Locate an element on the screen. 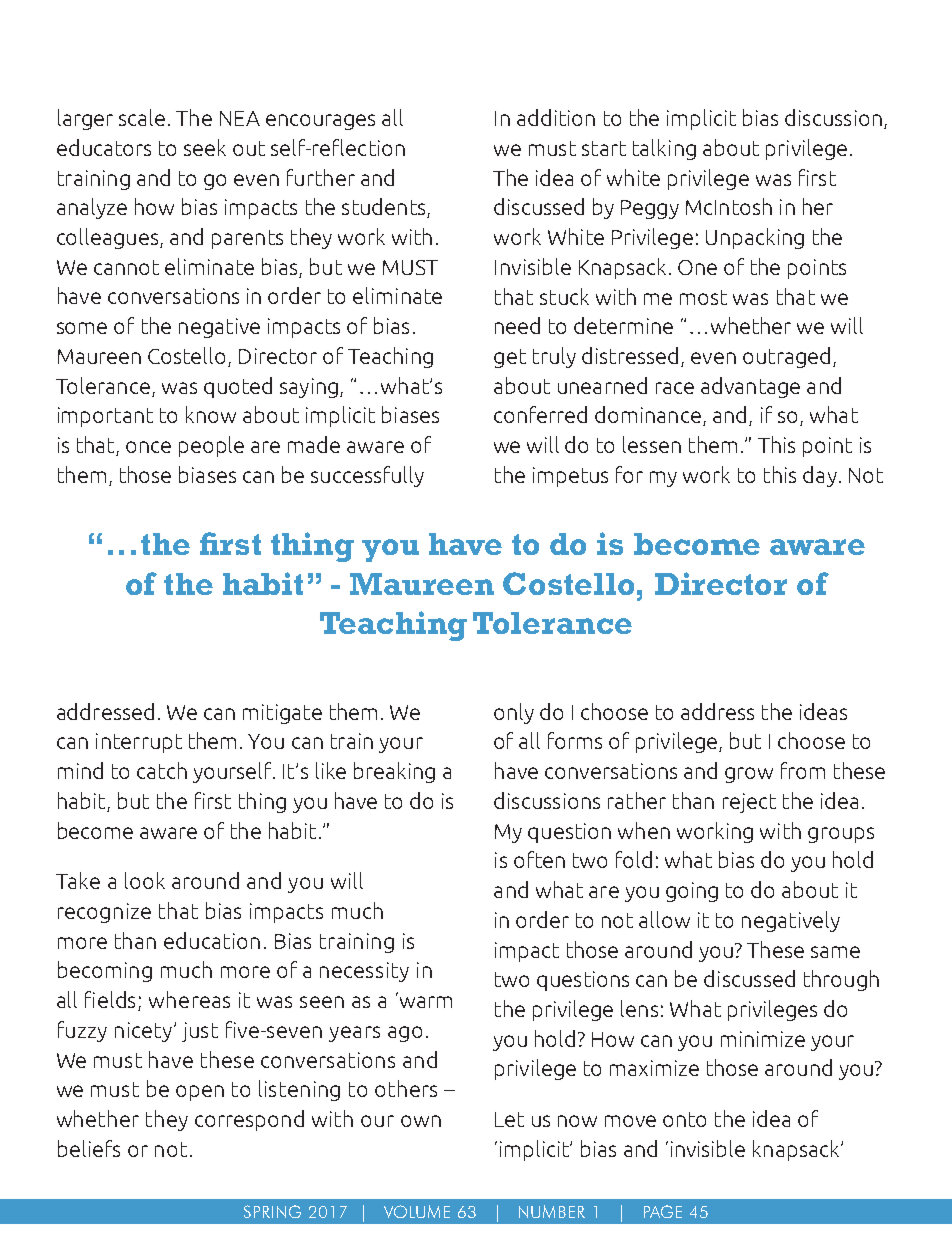 The width and height of the screenshot is (952, 1233). reject is located at coordinates (749, 803).
